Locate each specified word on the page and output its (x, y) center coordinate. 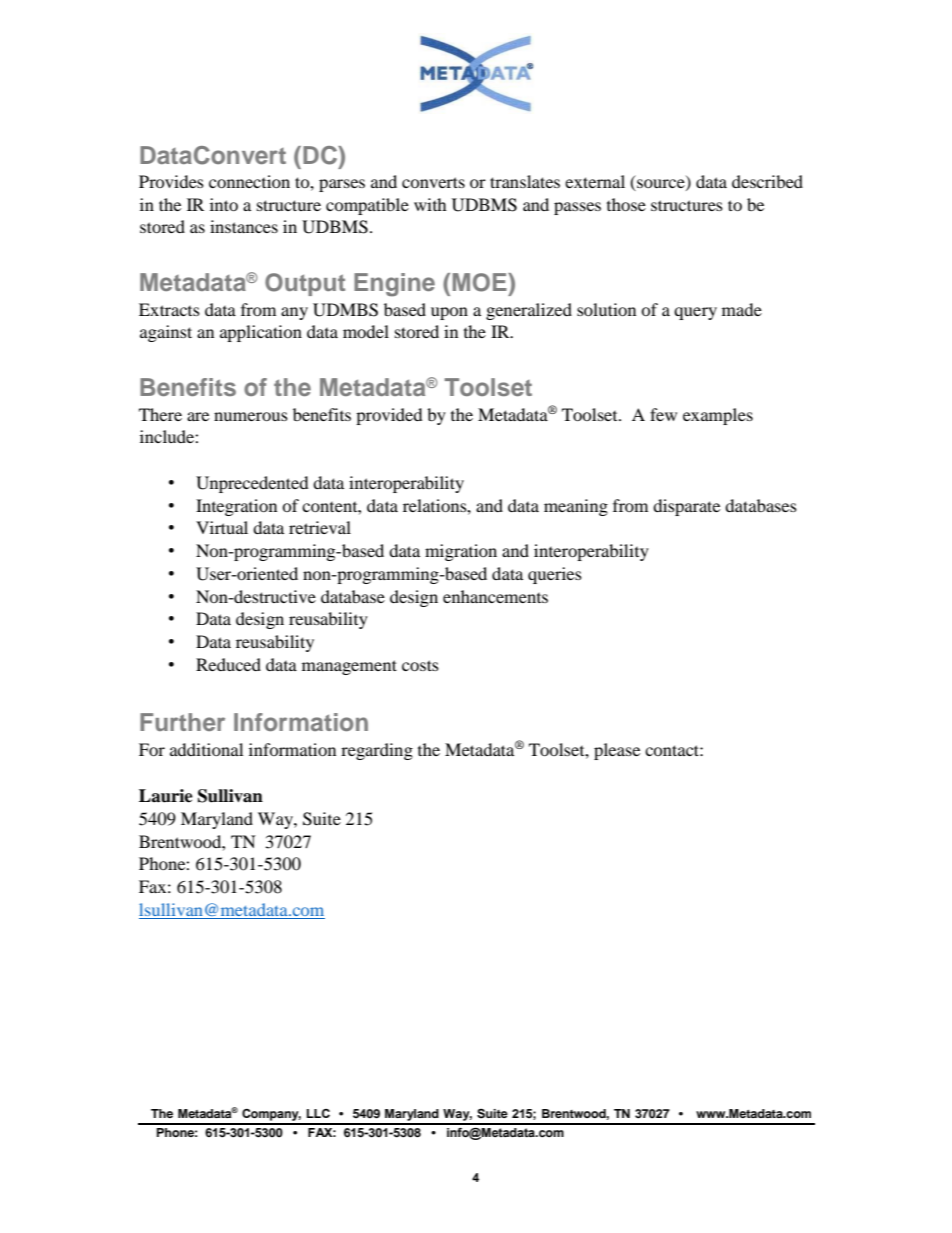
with (430, 204)
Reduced (228, 664)
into (224, 204)
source (661, 185)
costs (420, 665)
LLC (318, 1113)
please (617, 751)
